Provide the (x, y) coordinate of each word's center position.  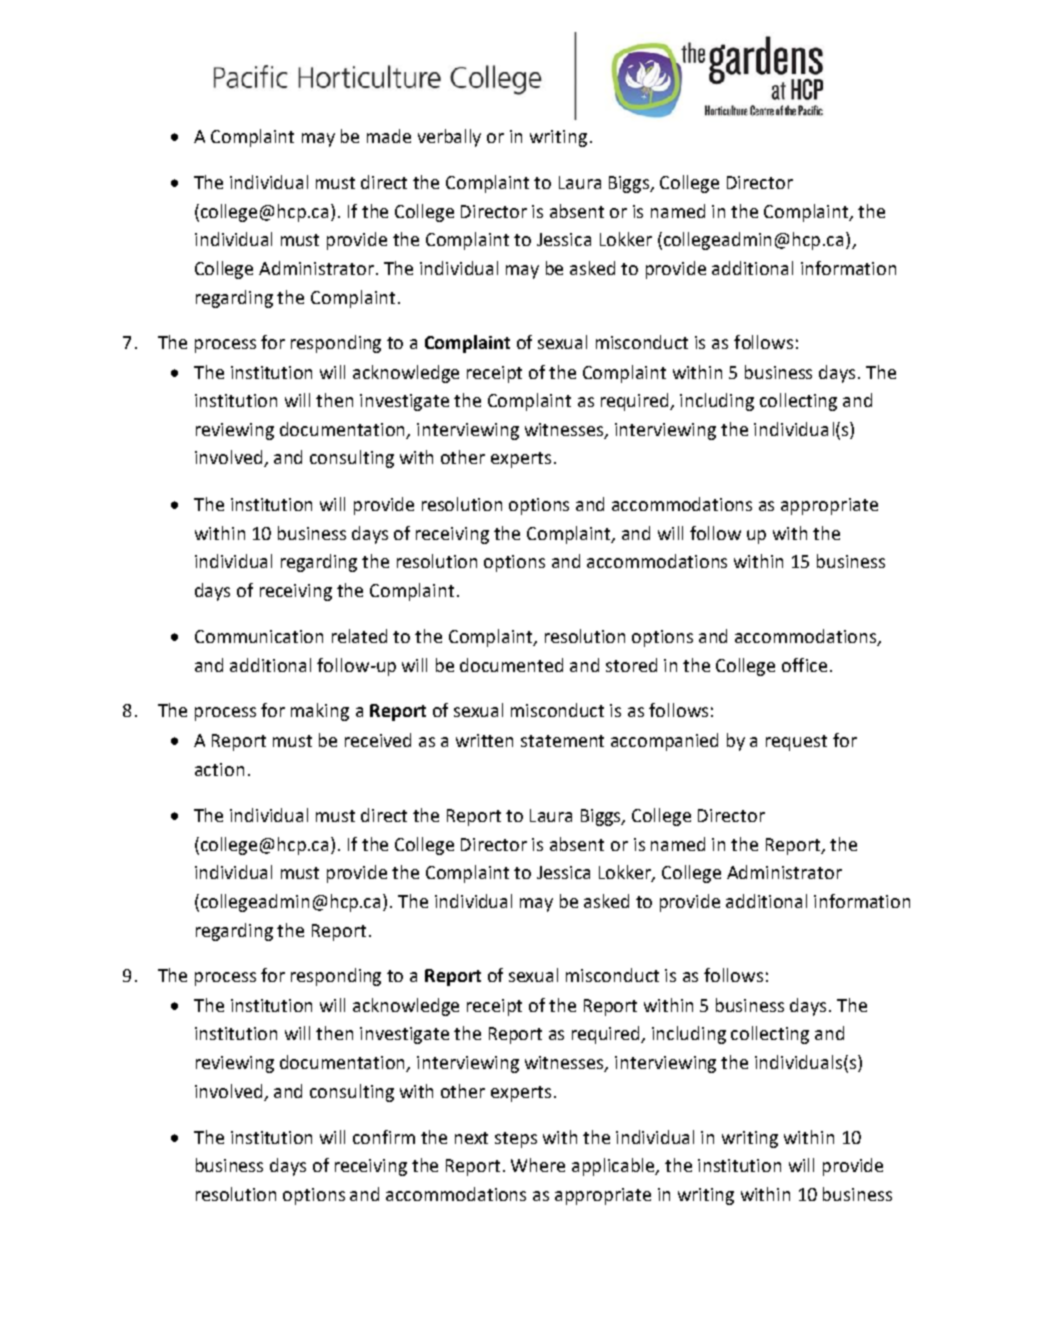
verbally (449, 138)
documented (511, 665)
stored (631, 665)
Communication (259, 636)
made (389, 136)
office (804, 665)
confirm (384, 1137)
